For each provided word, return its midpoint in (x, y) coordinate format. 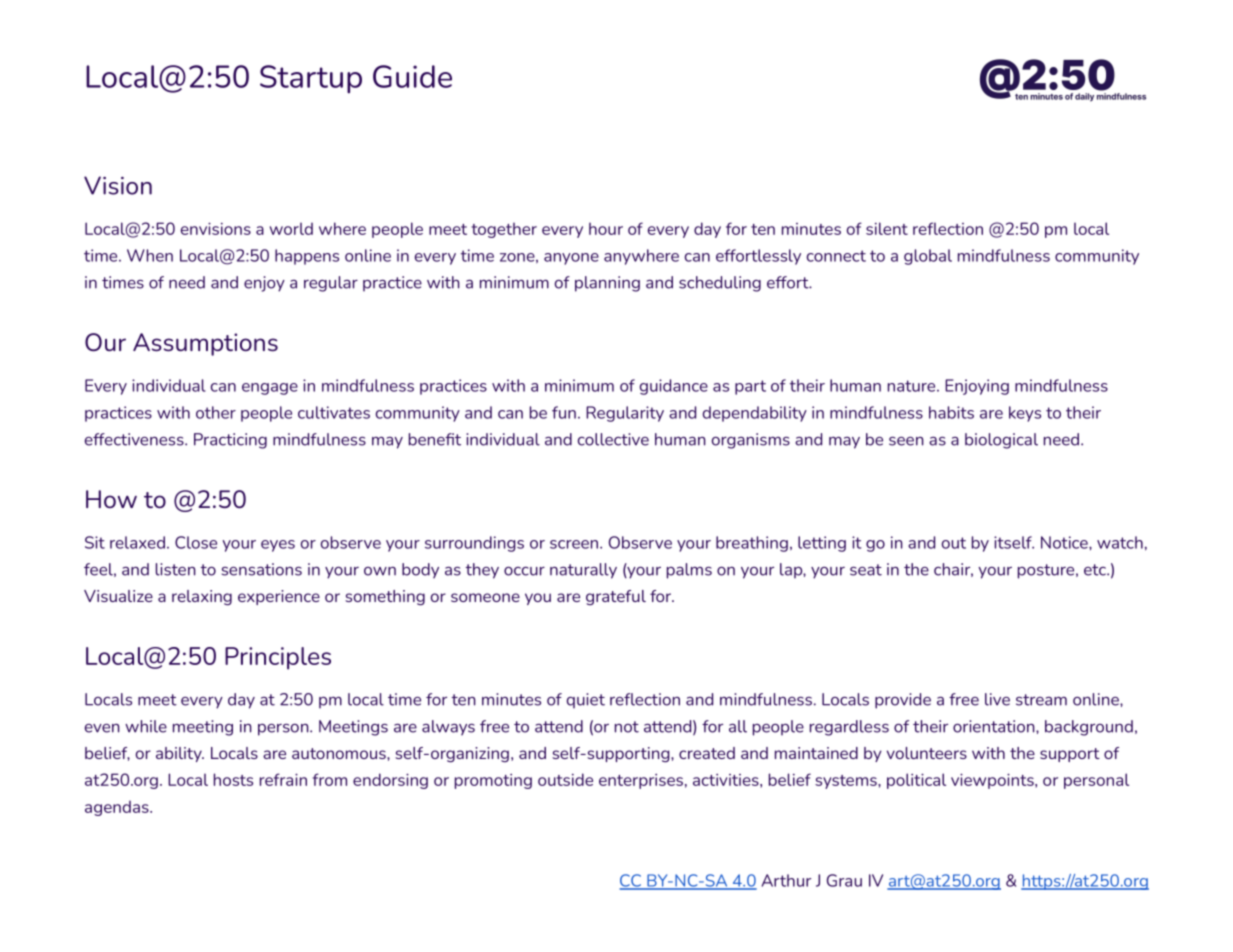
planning (607, 284)
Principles (278, 658)
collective (613, 439)
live (997, 699)
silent (887, 228)
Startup (311, 79)
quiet (586, 701)
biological (1001, 441)
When (150, 255)
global (928, 257)
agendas (118, 808)
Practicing (230, 441)
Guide (412, 76)
